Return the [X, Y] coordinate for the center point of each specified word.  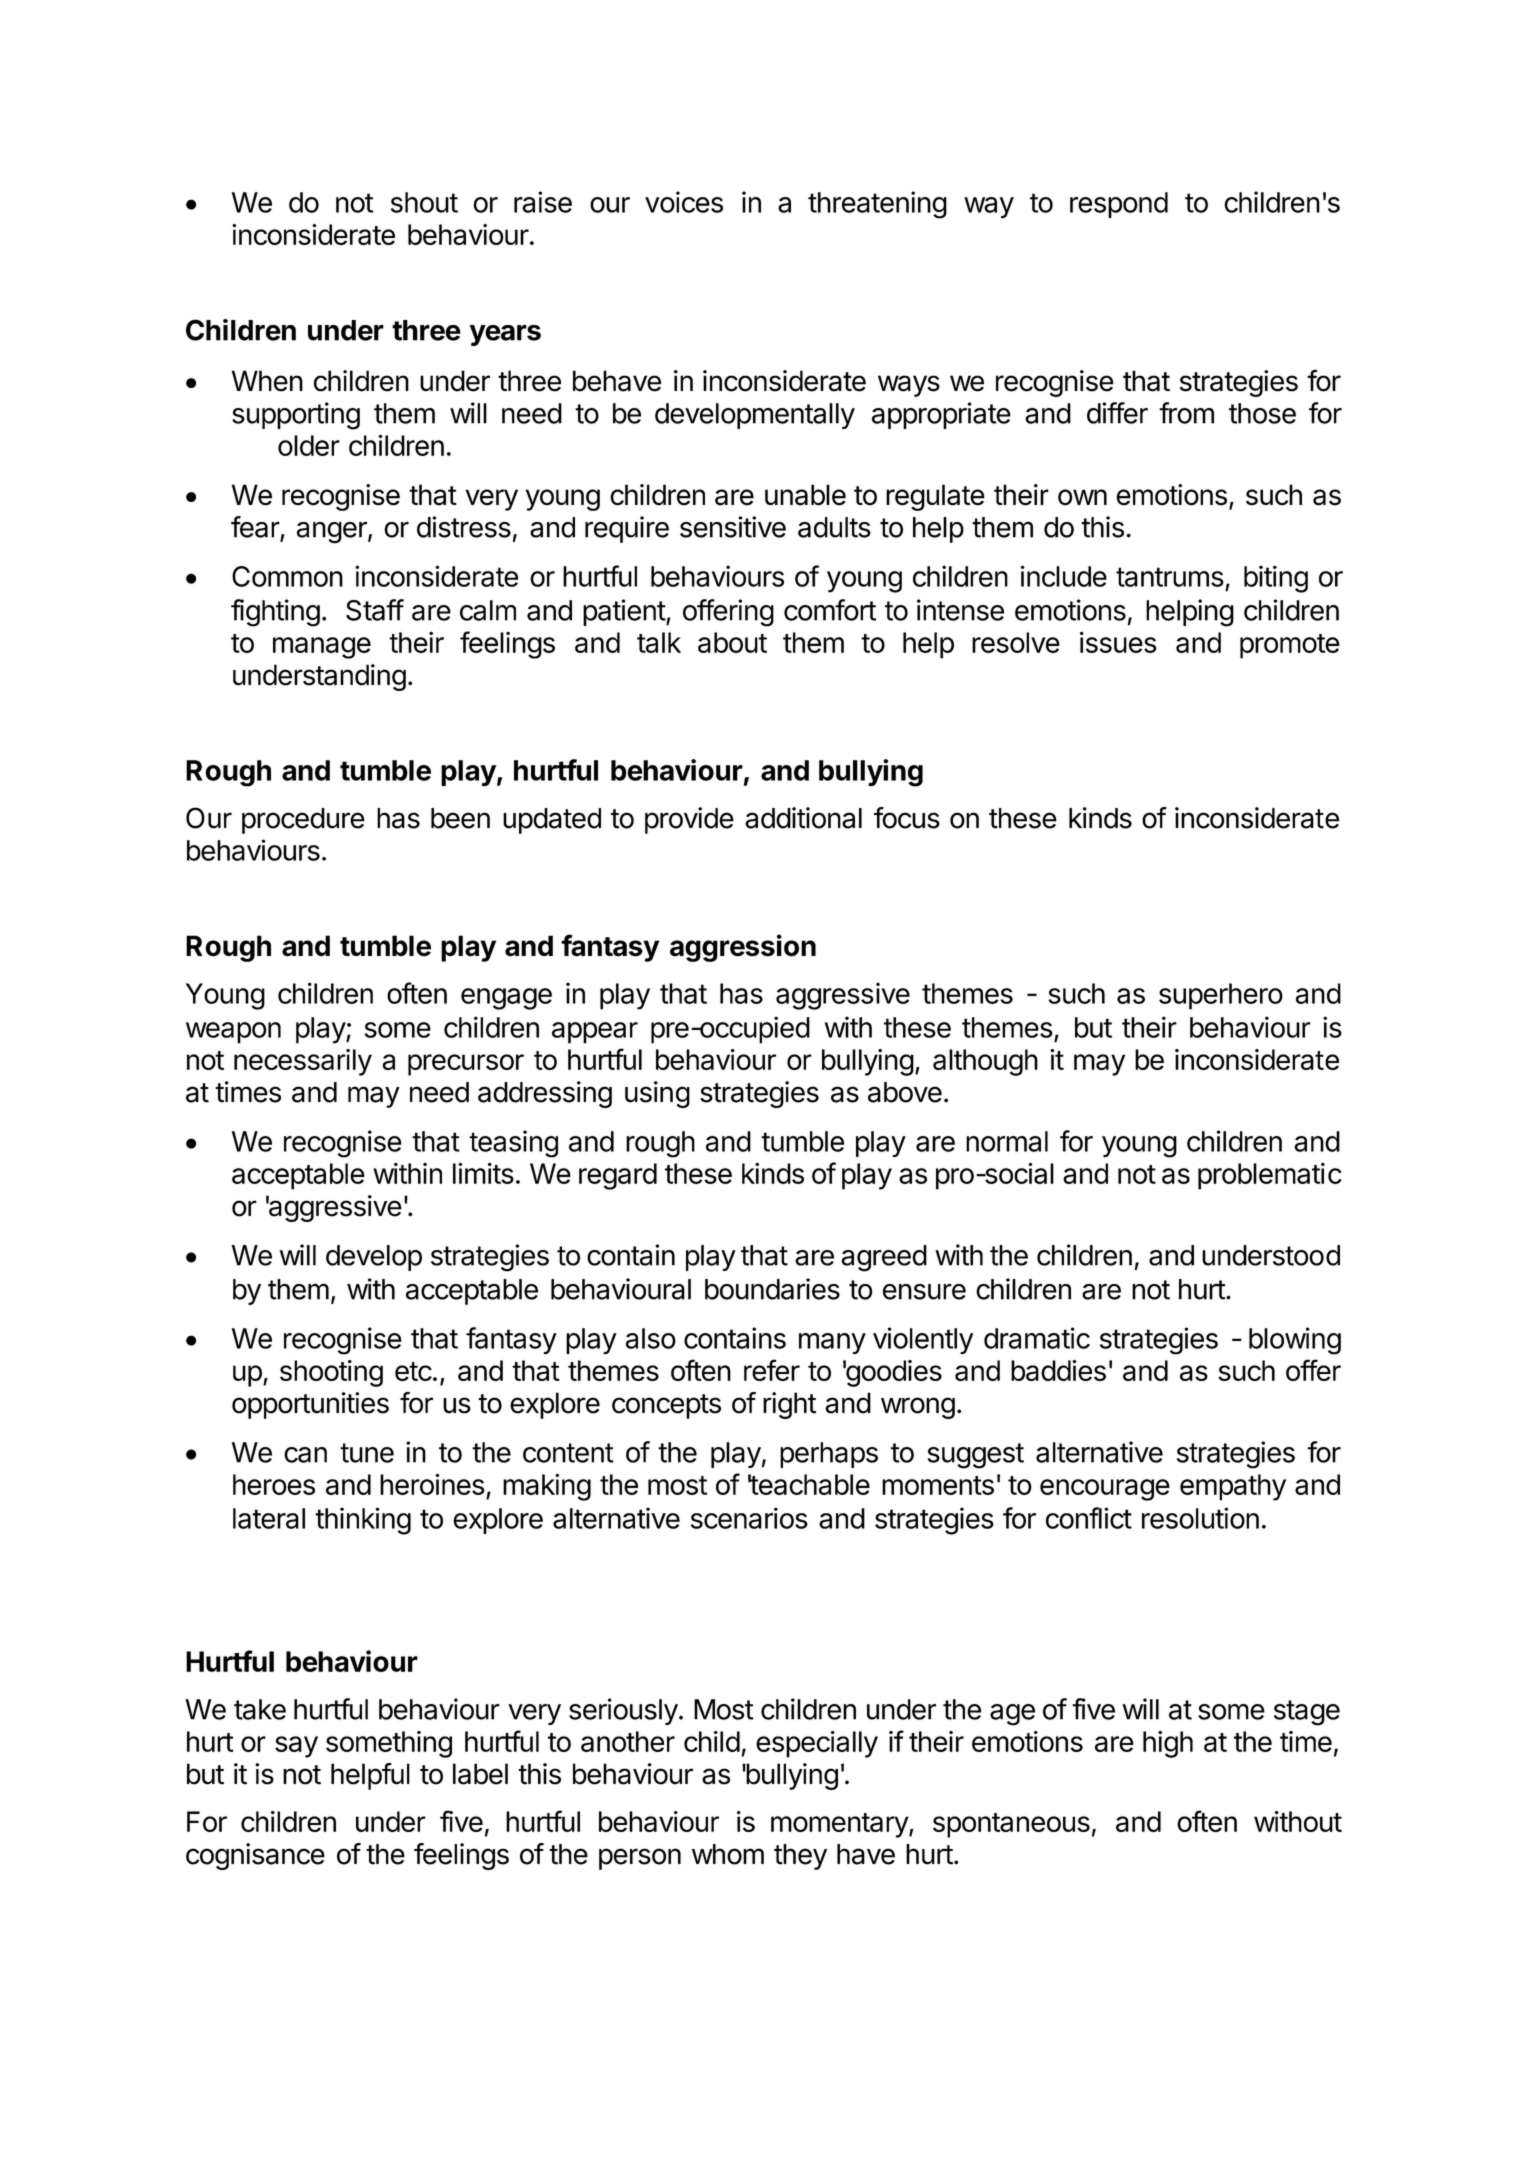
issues [1118, 642]
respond [1119, 205]
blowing [1295, 1341]
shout [424, 202]
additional [803, 818]
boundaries [772, 1289]
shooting [331, 1373]
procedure [303, 821]
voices [684, 202]
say [296, 1747]
